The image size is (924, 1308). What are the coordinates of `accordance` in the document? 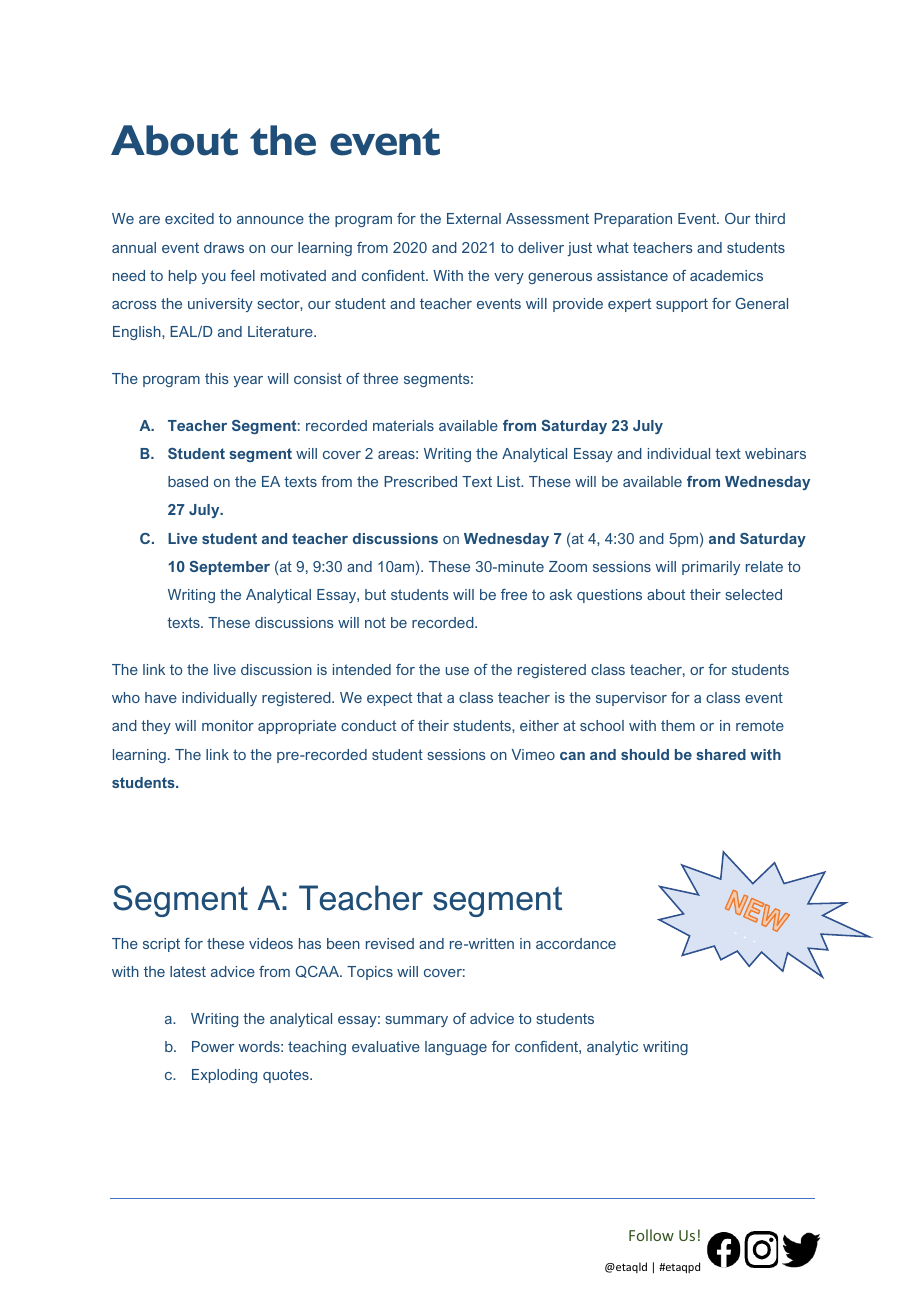 It's located at (576, 943).
